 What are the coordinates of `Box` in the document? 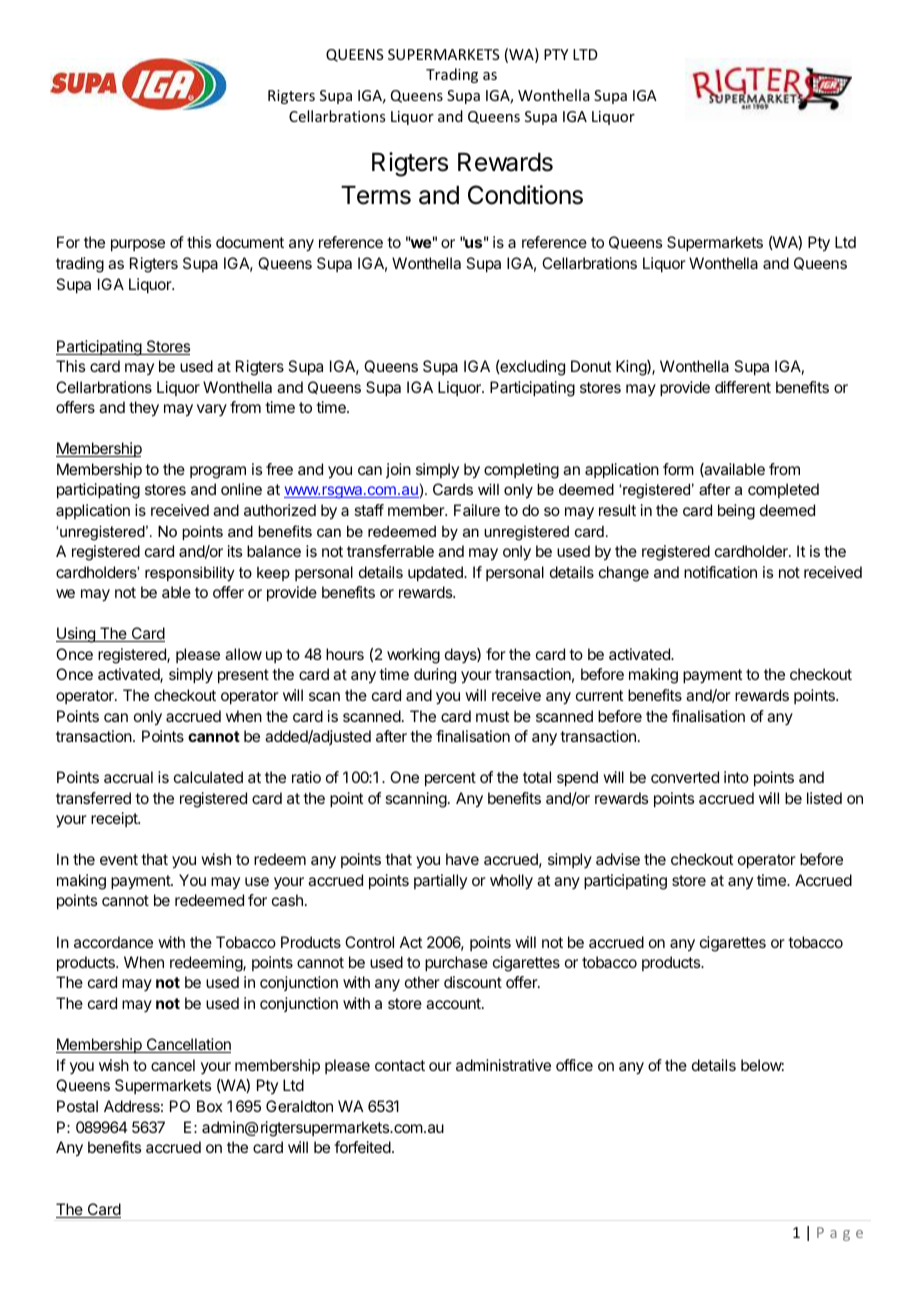 It's located at (210, 1106).
